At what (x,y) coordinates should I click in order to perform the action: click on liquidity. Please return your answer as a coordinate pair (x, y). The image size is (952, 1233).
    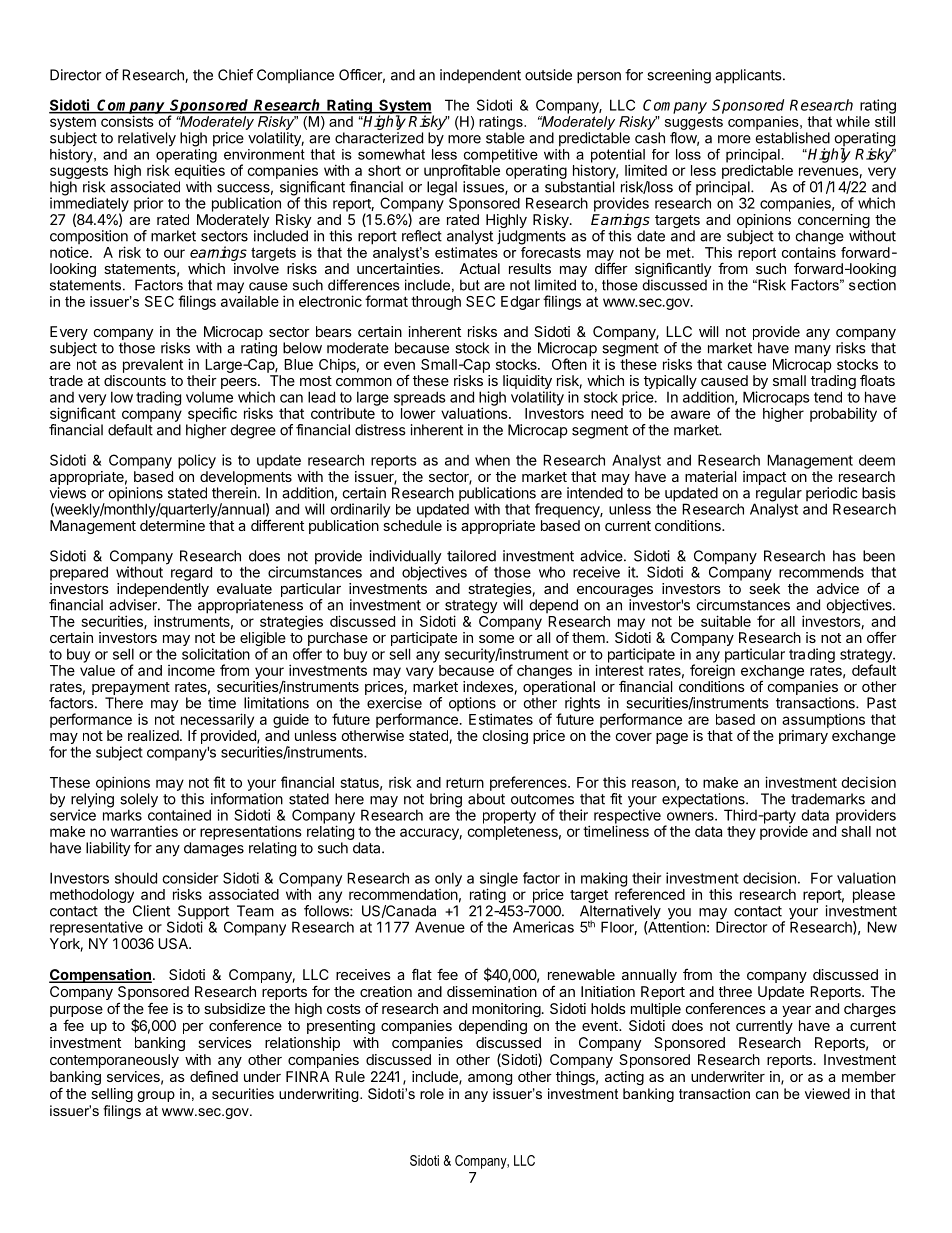
    Looking at the image, I should click on (527, 383).
